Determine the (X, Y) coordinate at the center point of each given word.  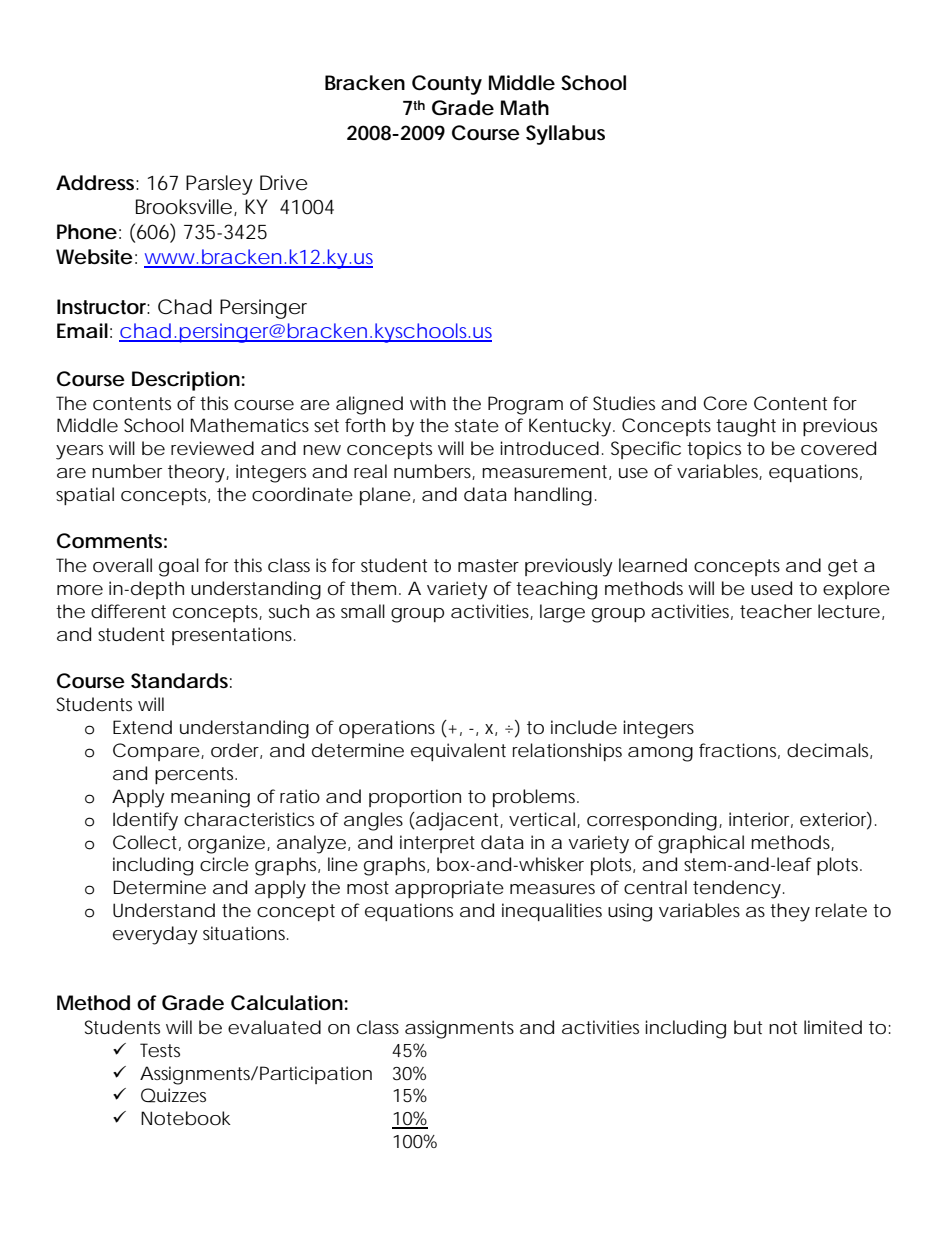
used (771, 588)
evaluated (274, 1027)
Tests (160, 1050)
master (488, 565)
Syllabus (565, 135)
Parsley (219, 185)
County (447, 85)
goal (179, 567)
